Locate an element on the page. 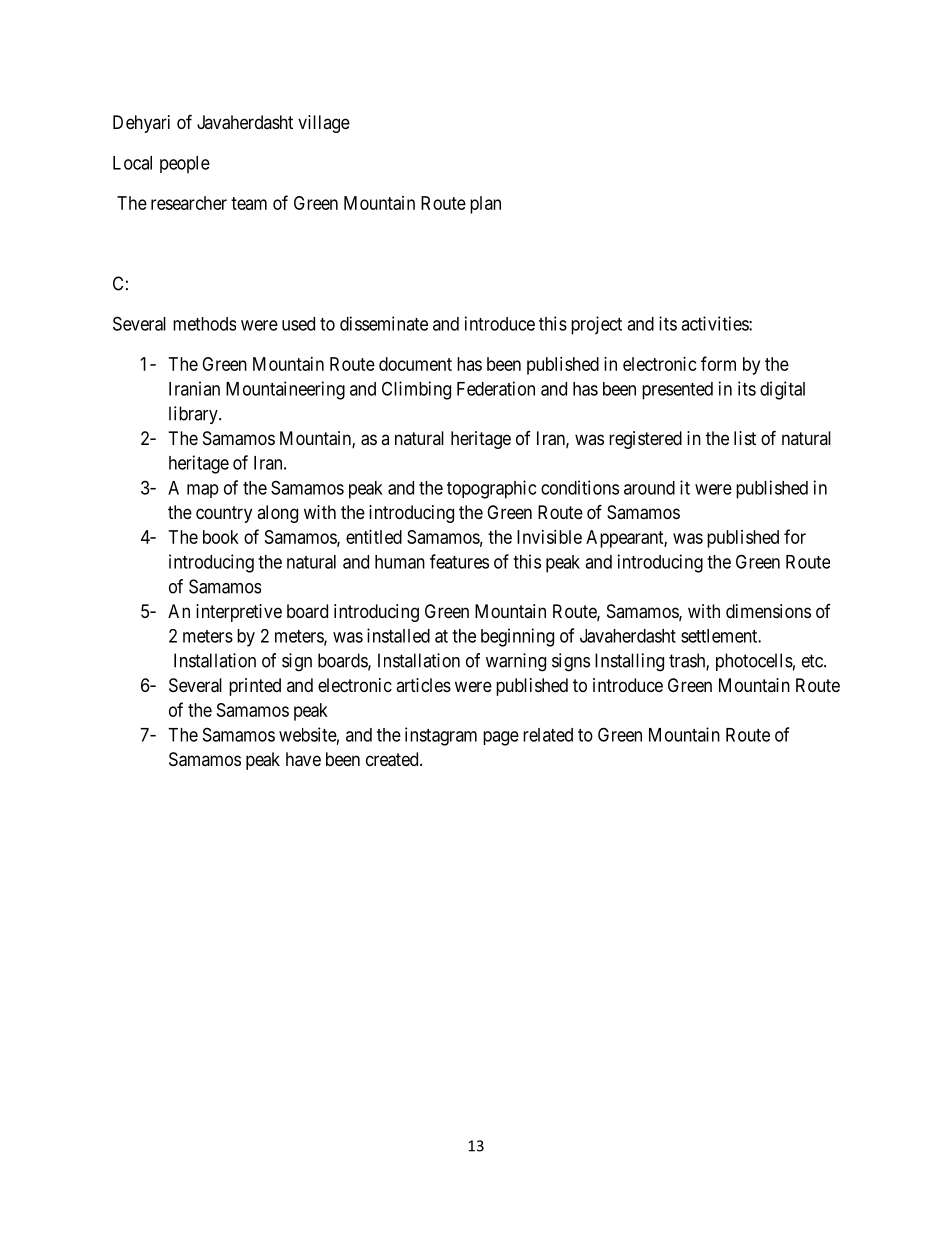 The height and width of the image is (1233, 952). plan is located at coordinates (485, 205).
